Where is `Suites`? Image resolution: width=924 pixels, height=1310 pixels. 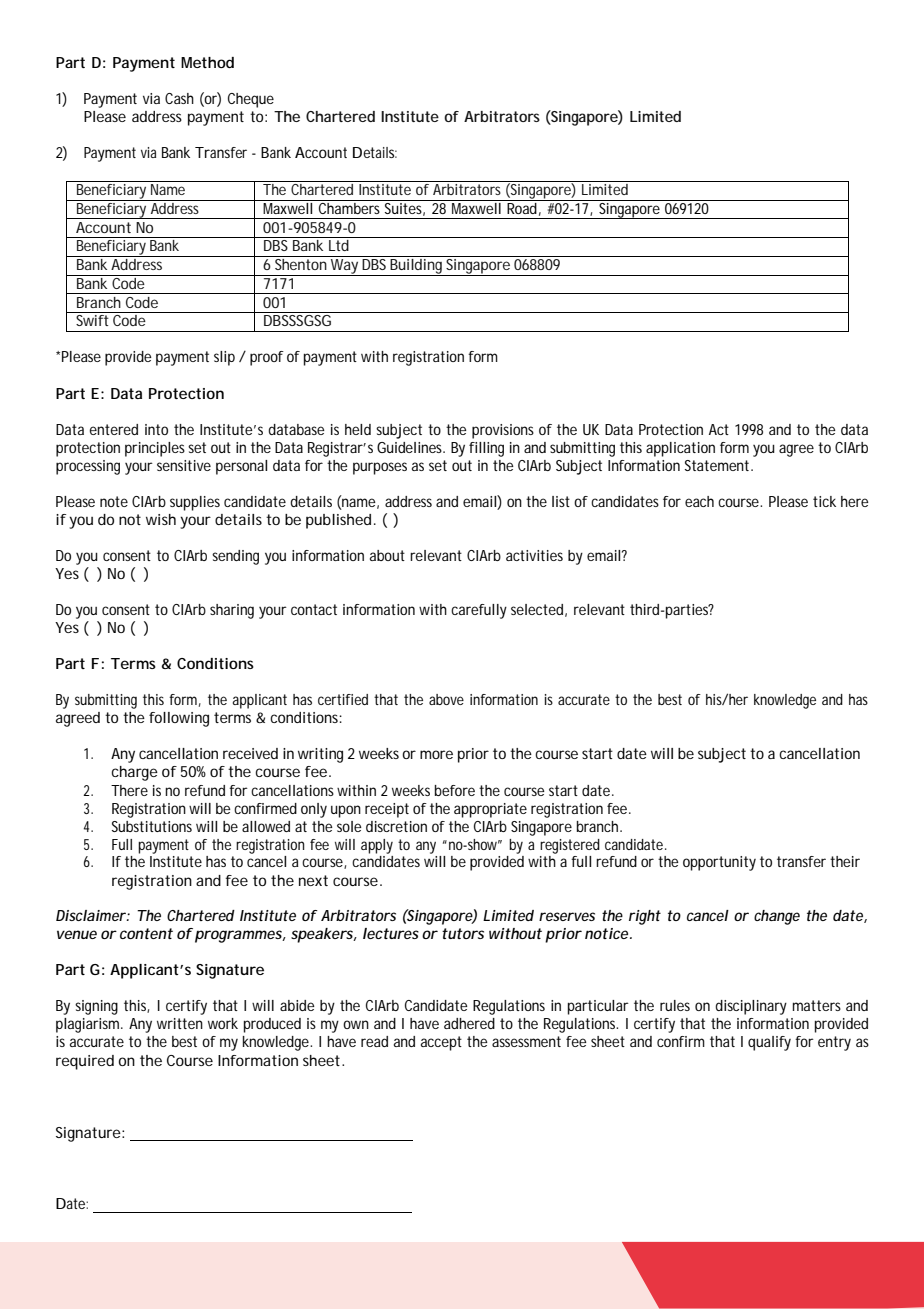 Suites is located at coordinates (404, 208).
